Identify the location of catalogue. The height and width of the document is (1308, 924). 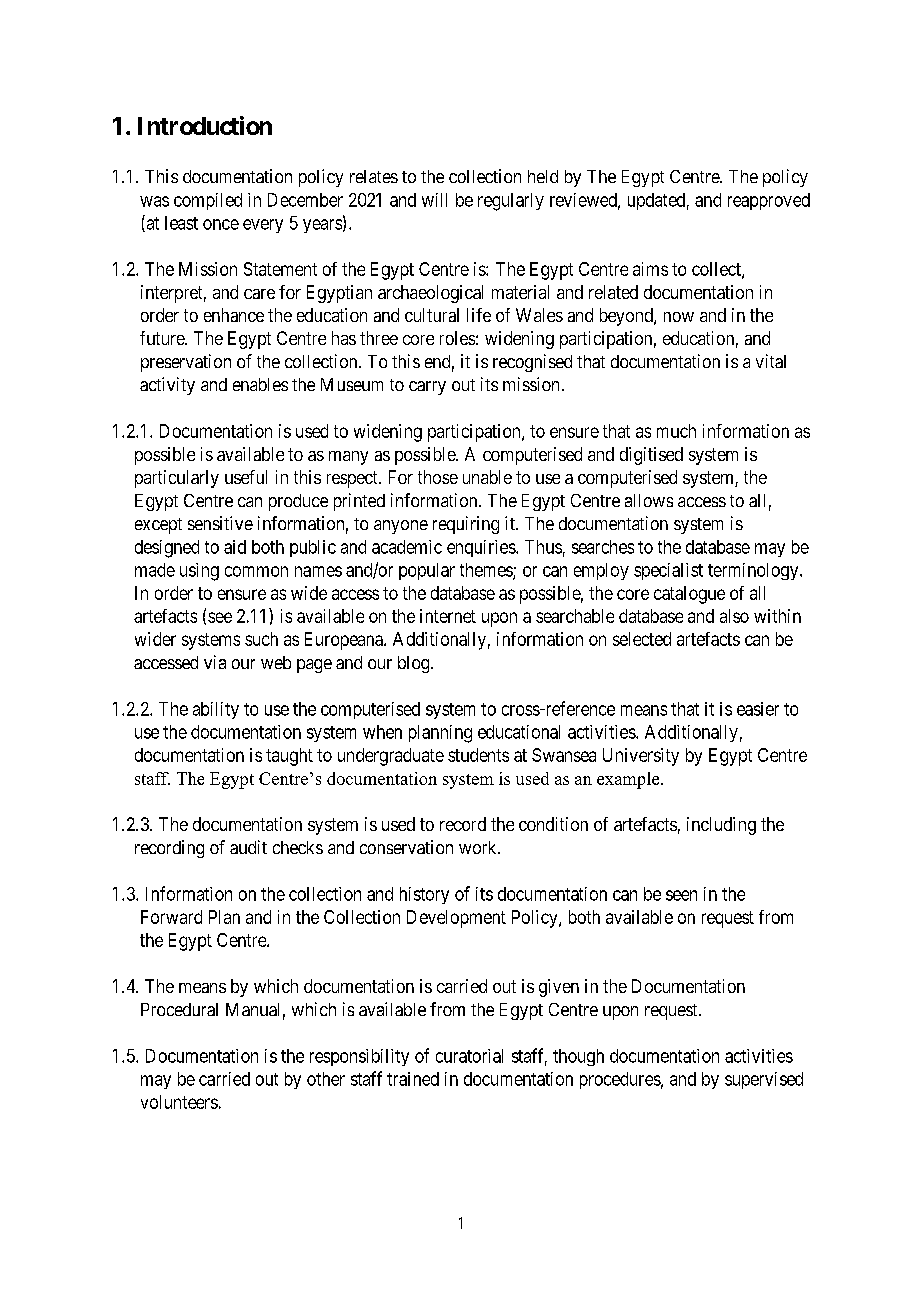
(689, 595).
